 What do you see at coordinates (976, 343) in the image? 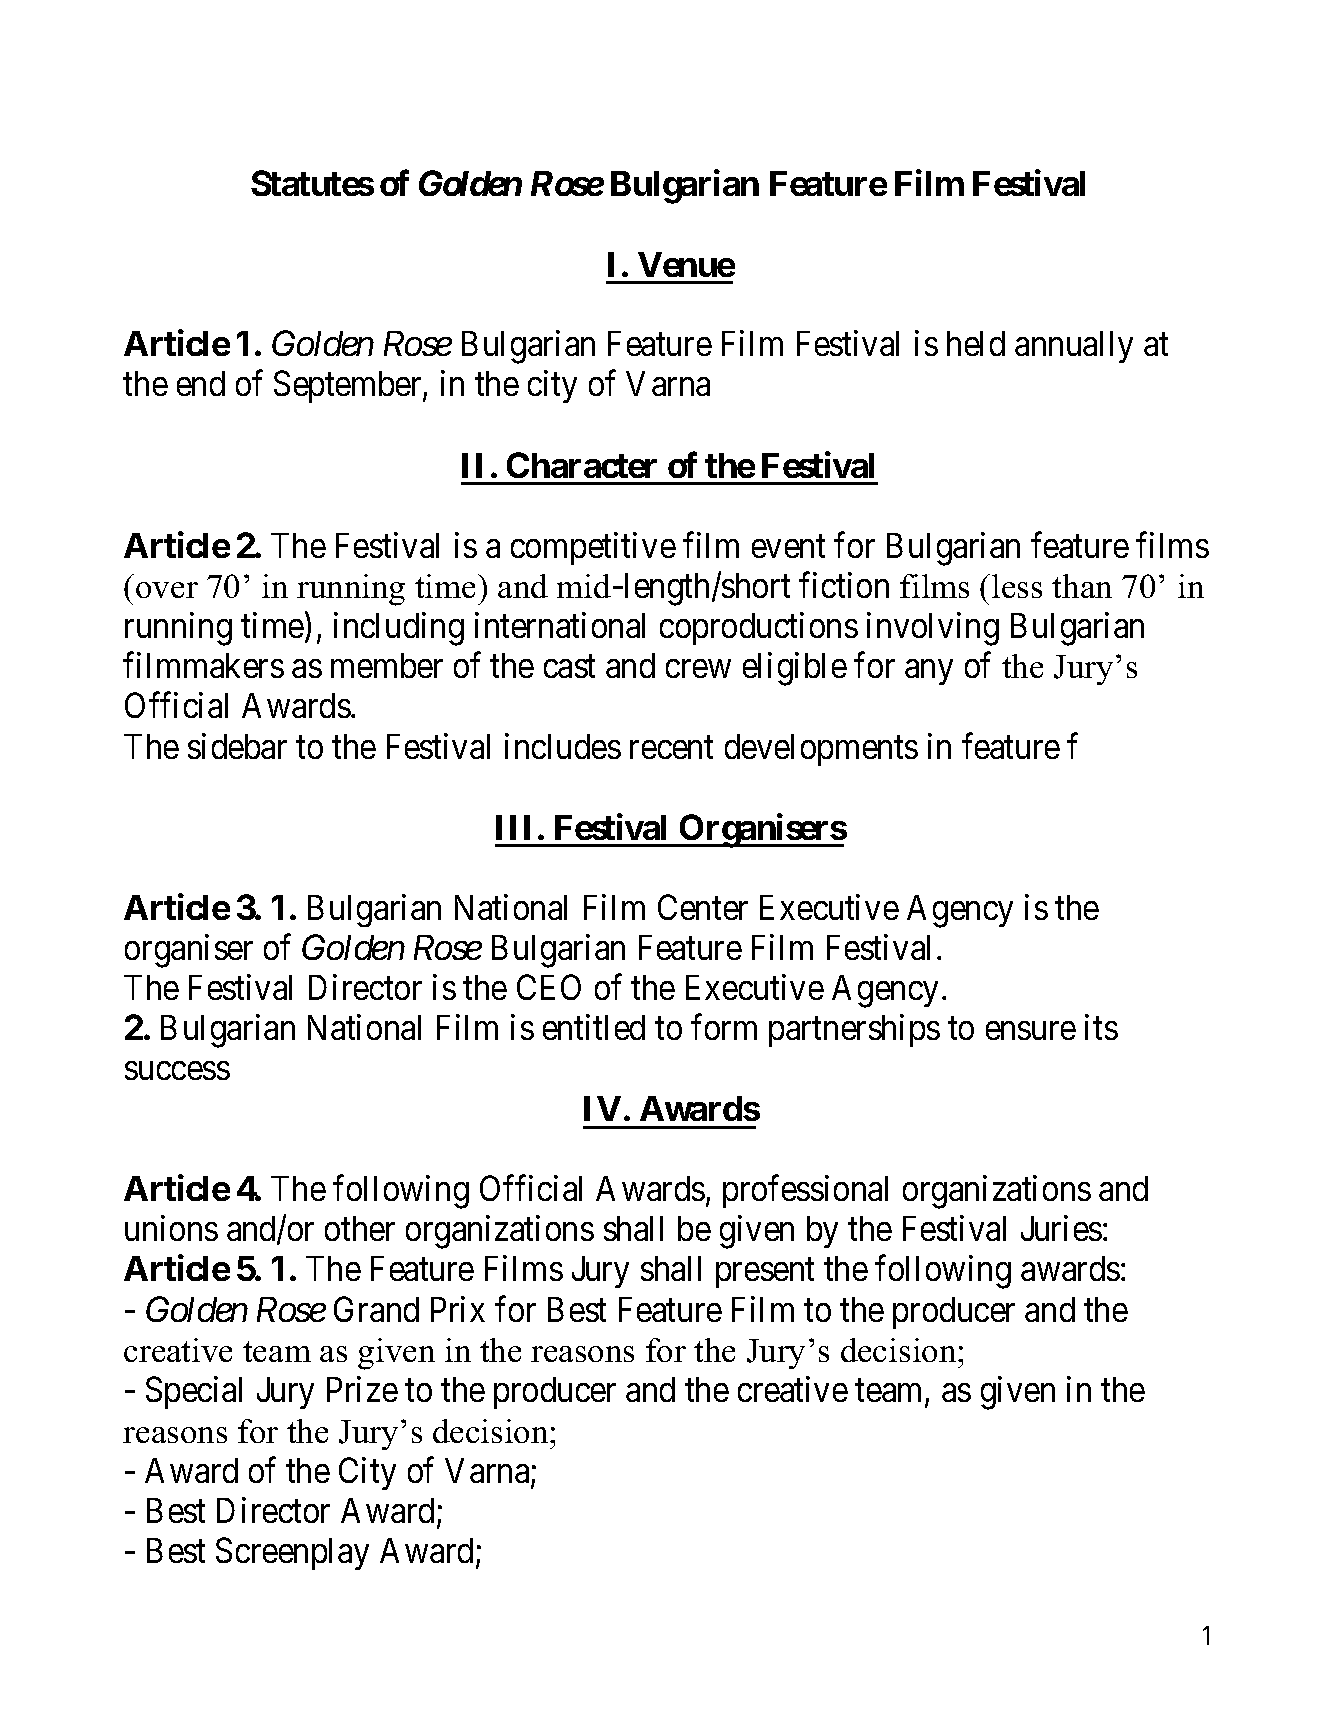
I see `held` at bounding box center [976, 343].
